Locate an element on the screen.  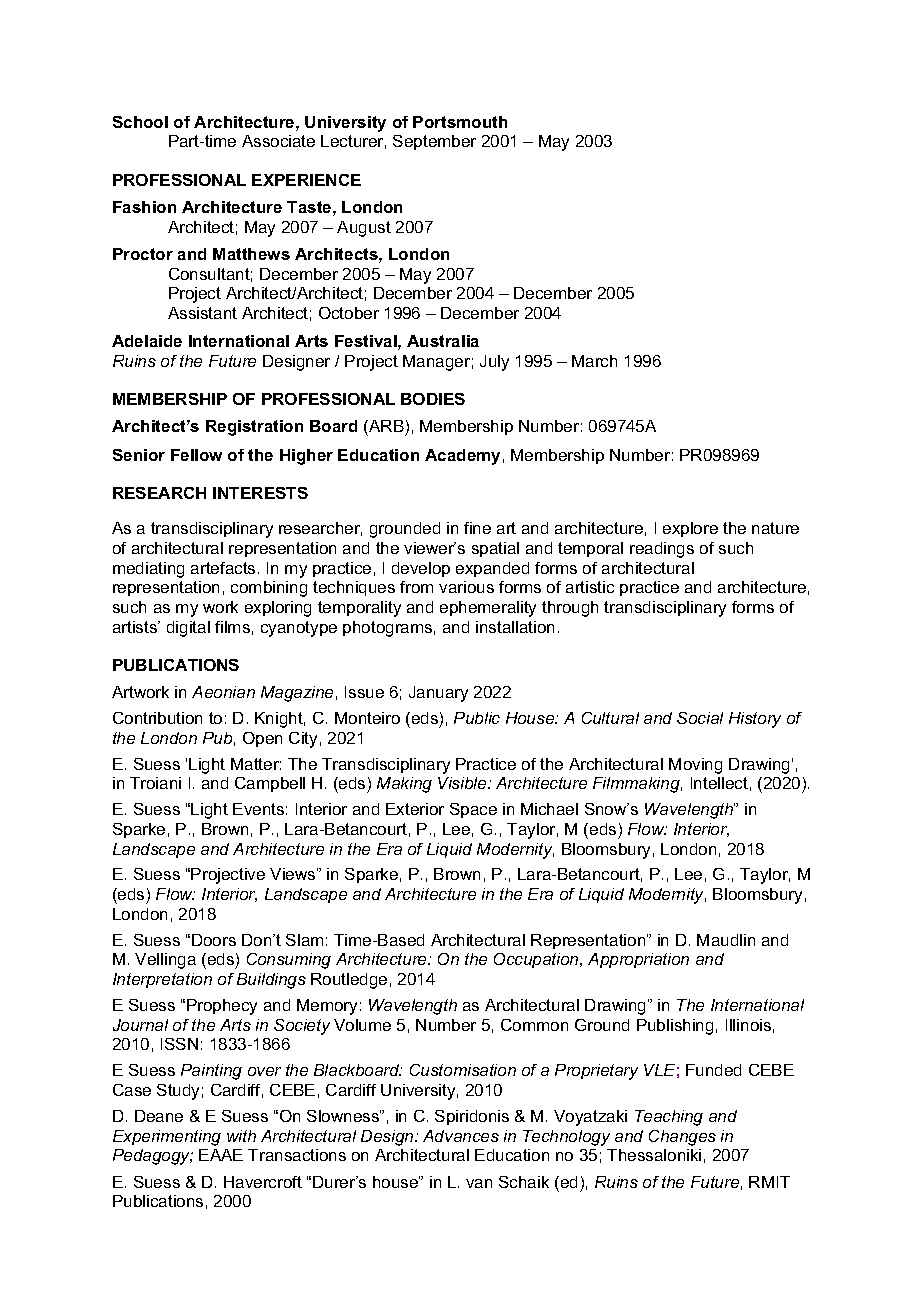
Assistant is located at coordinates (202, 313).
